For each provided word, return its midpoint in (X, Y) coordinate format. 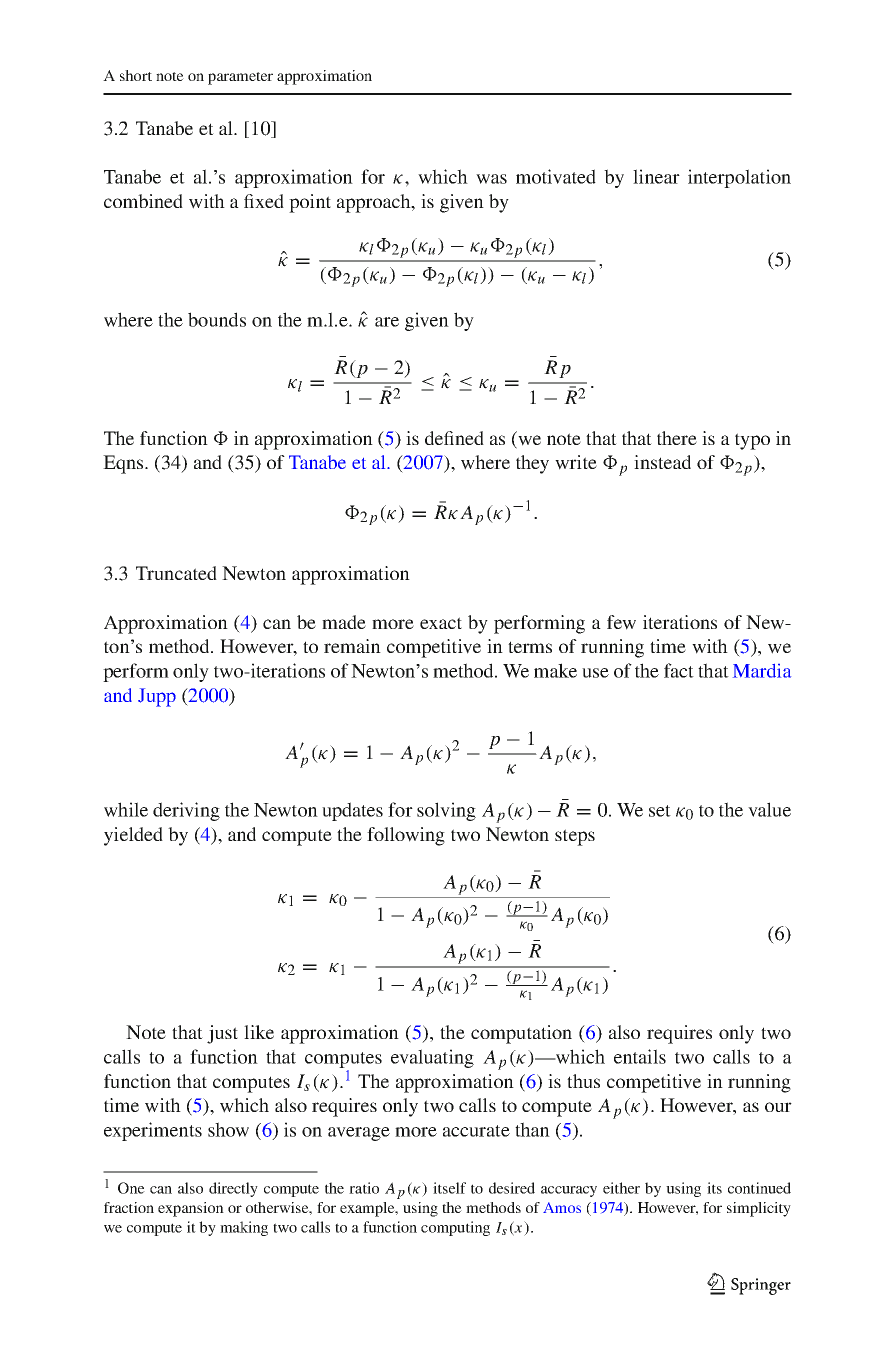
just (222, 1034)
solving (446, 811)
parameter (240, 78)
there (677, 438)
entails (640, 1056)
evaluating (432, 1058)
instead (662, 462)
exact (441, 623)
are (387, 322)
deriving (186, 811)
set (660, 811)
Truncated (176, 573)
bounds (217, 319)
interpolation (739, 178)
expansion (191, 1209)
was (491, 179)
